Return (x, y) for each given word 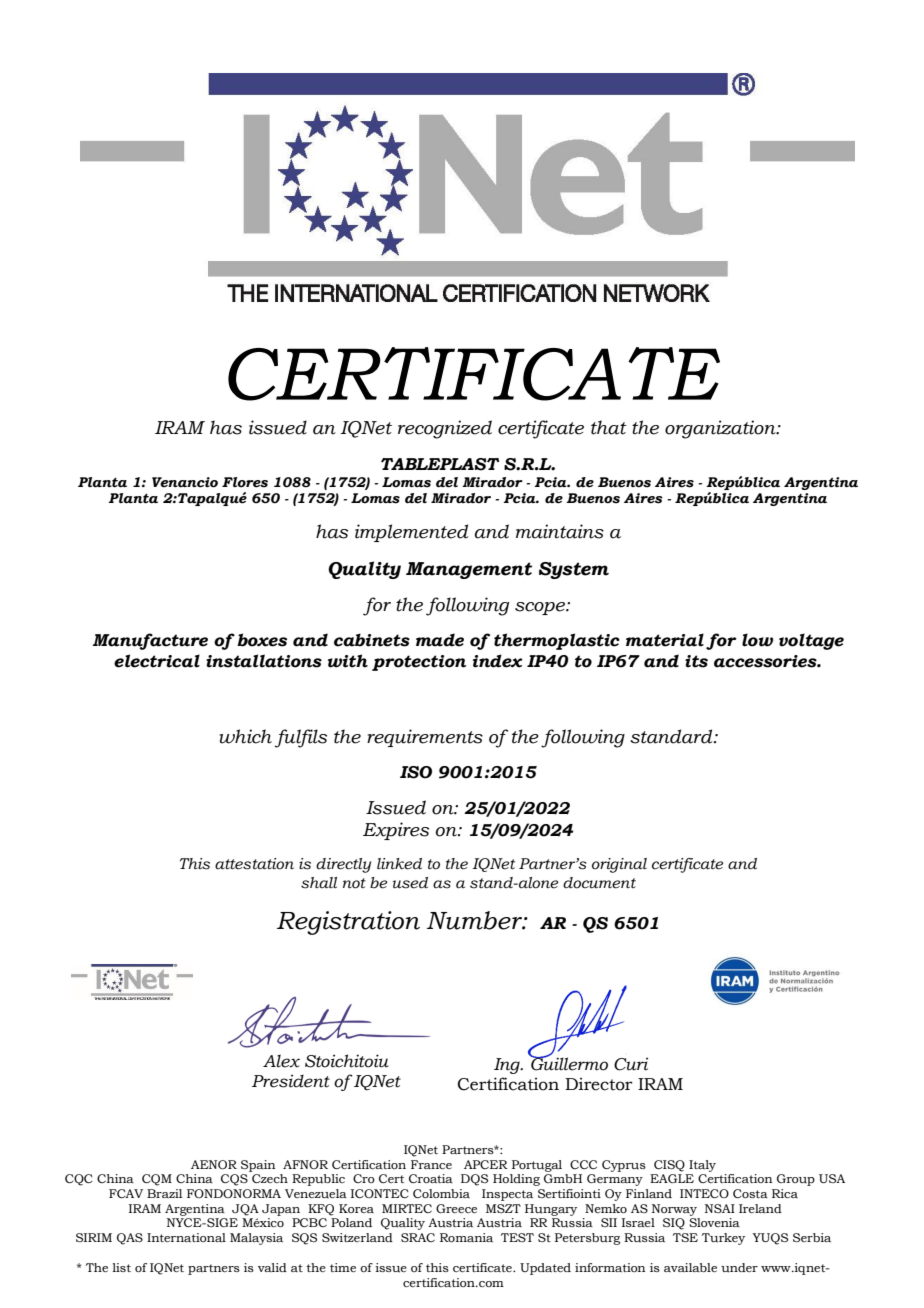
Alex (281, 1061)
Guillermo (568, 1063)
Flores (245, 482)
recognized (445, 429)
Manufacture (150, 641)
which (245, 736)
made (440, 640)
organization (721, 429)
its (696, 661)
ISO (416, 772)
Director (599, 1084)
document (599, 883)
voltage (811, 641)
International (186, 1237)
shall (319, 883)
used (410, 883)
